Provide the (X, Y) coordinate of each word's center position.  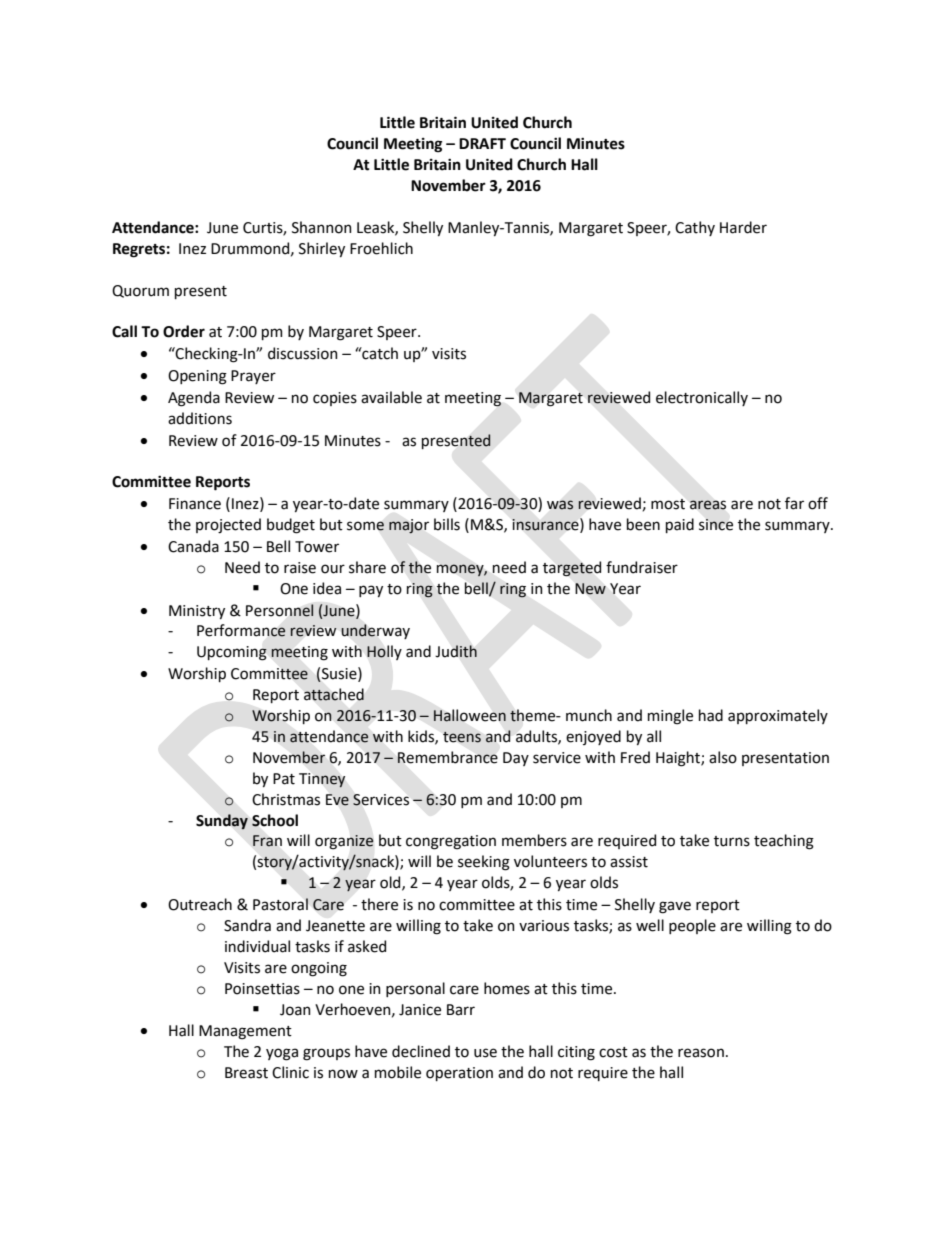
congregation (451, 842)
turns (732, 841)
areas (708, 505)
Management (245, 1032)
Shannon (322, 227)
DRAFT (482, 143)
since (716, 525)
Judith (456, 651)
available (391, 397)
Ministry (197, 612)
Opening (197, 377)
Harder (743, 227)
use (485, 1053)
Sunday (222, 822)
